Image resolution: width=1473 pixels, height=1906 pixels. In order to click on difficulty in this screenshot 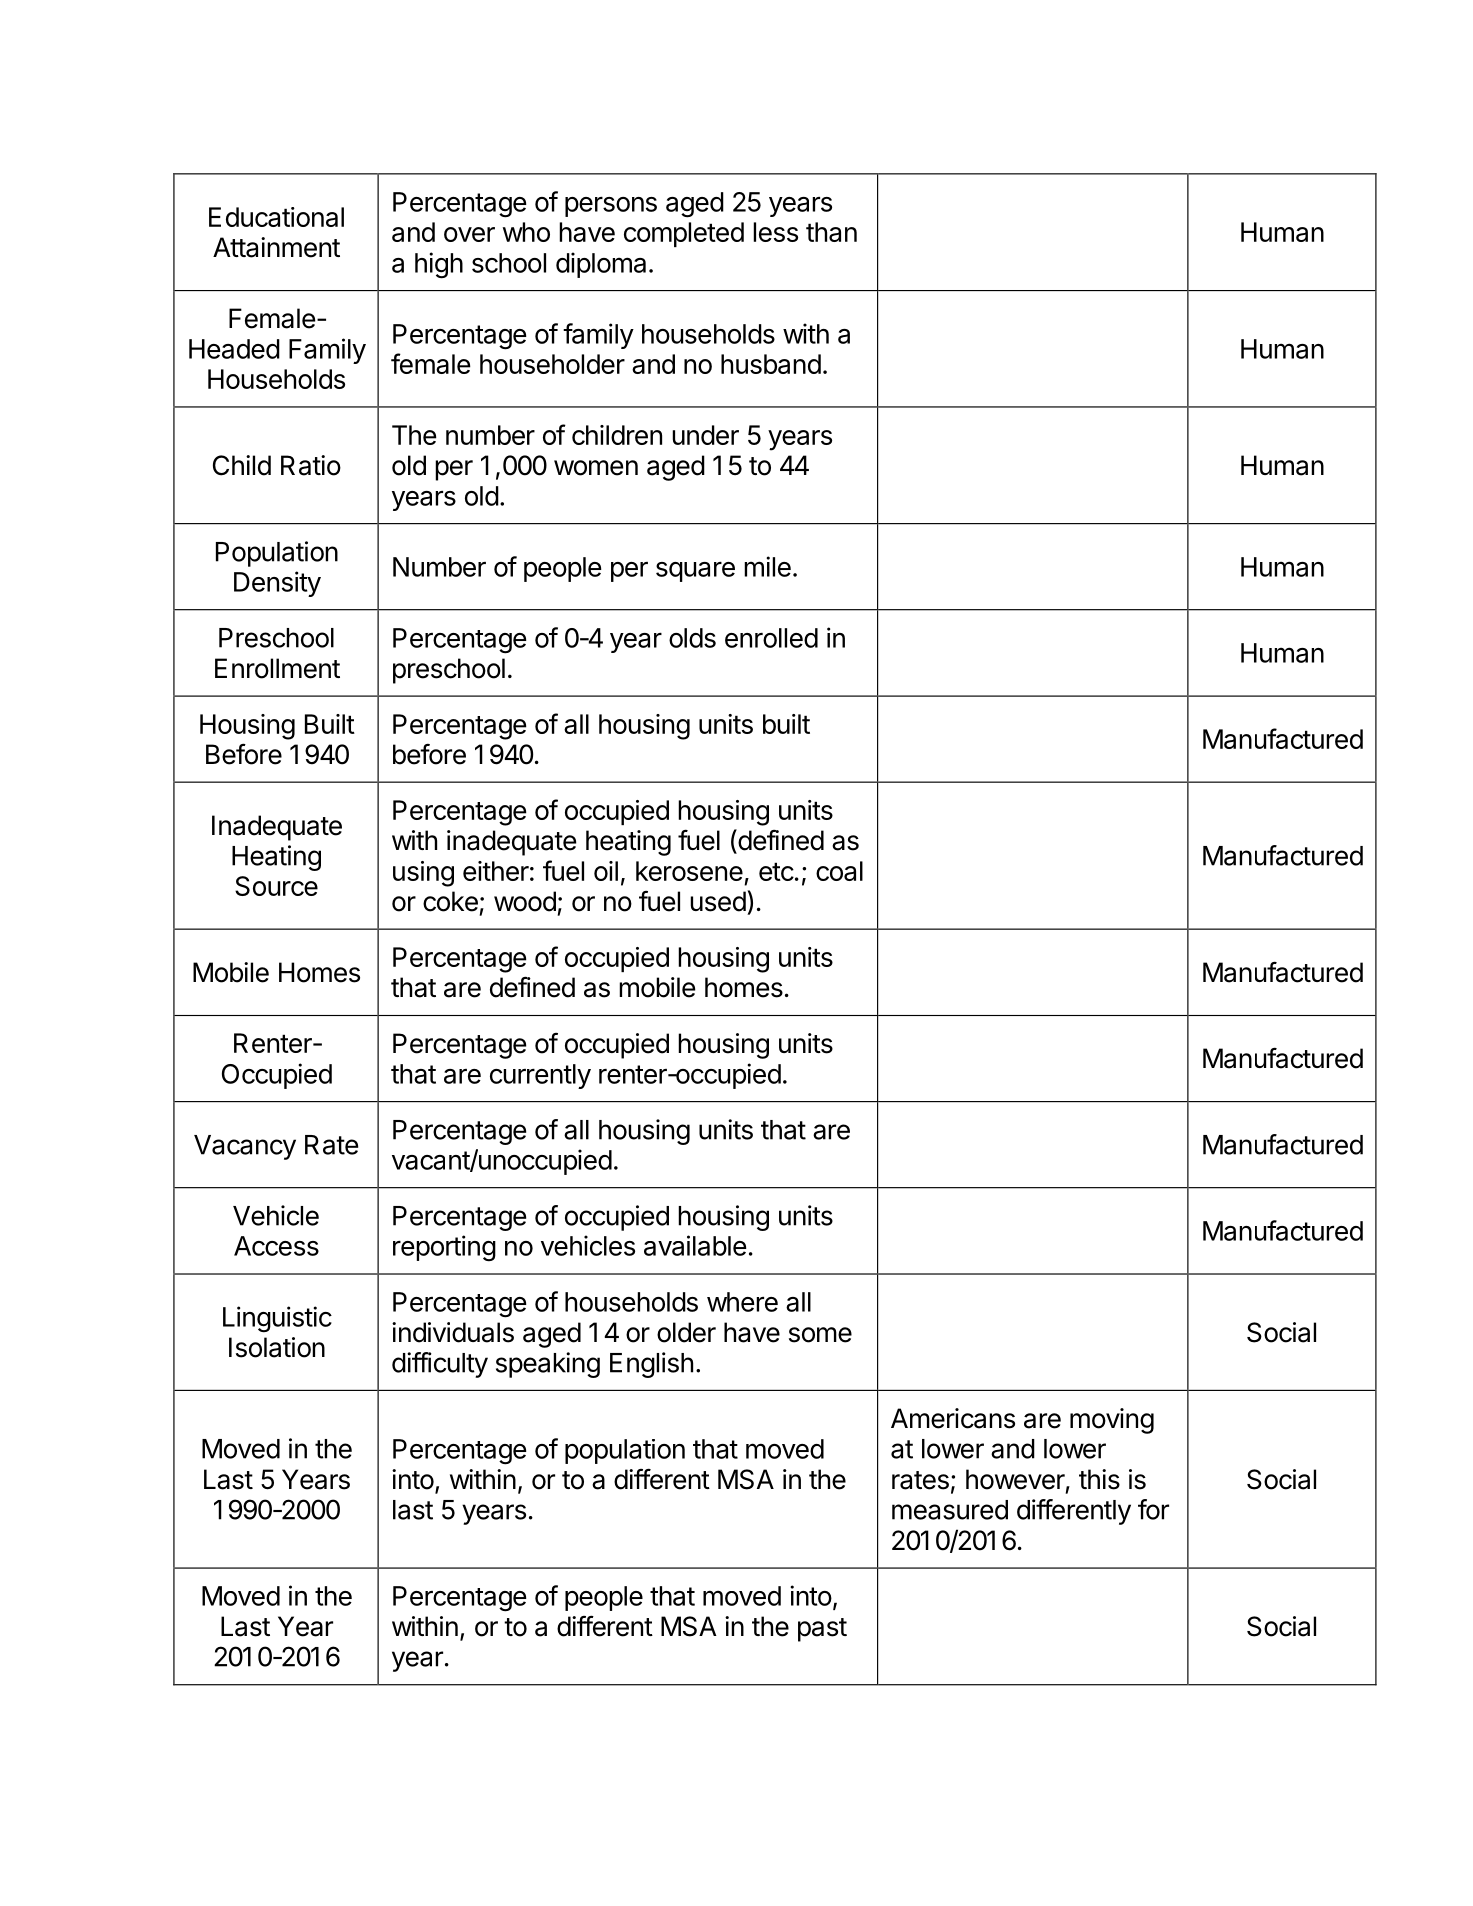, I will do `click(440, 1365)`.
